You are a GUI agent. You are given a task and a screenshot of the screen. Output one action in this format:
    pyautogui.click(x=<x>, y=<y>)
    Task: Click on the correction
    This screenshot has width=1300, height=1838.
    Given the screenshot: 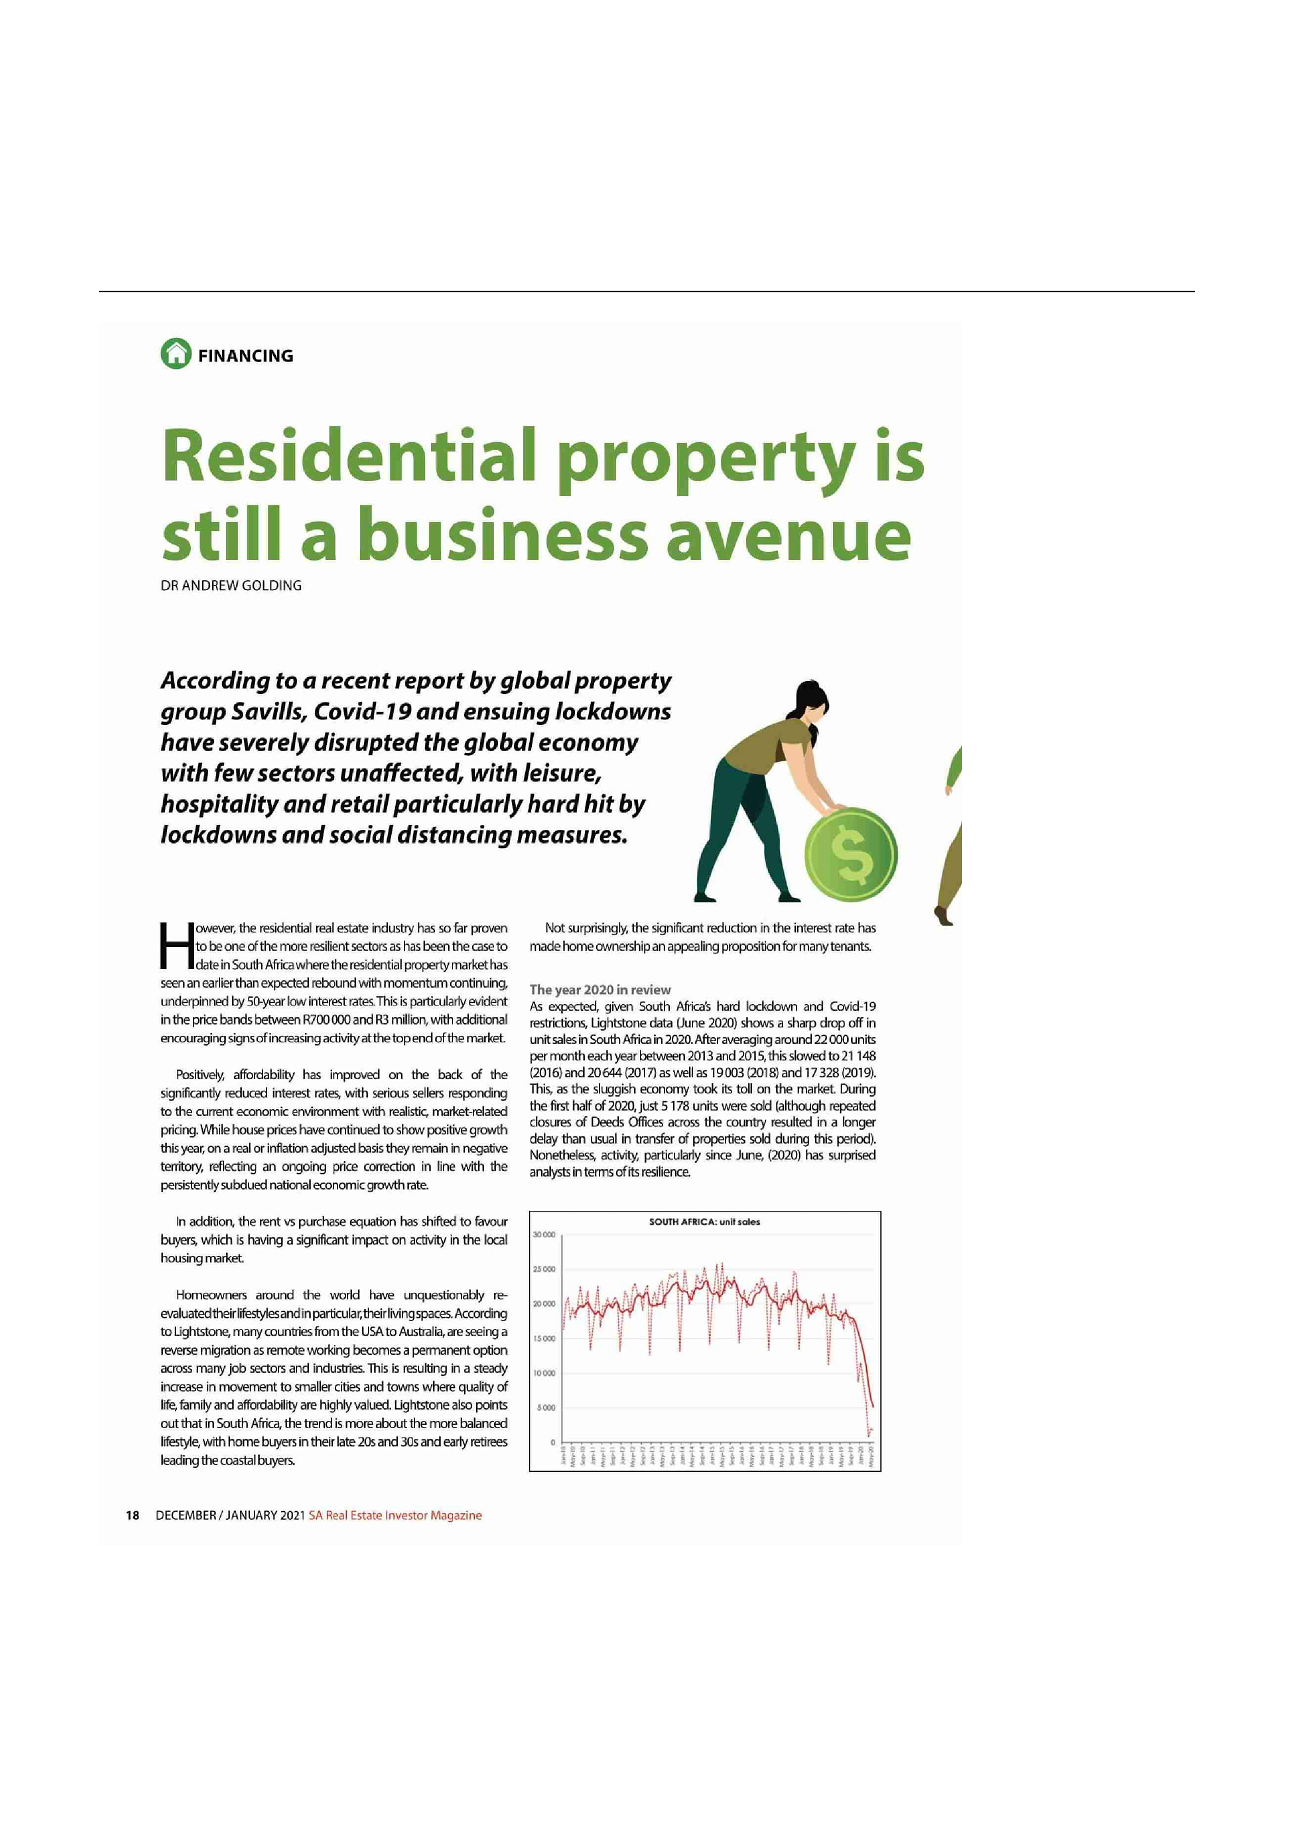 What is the action you would take?
    pyautogui.click(x=389, y=1166)
